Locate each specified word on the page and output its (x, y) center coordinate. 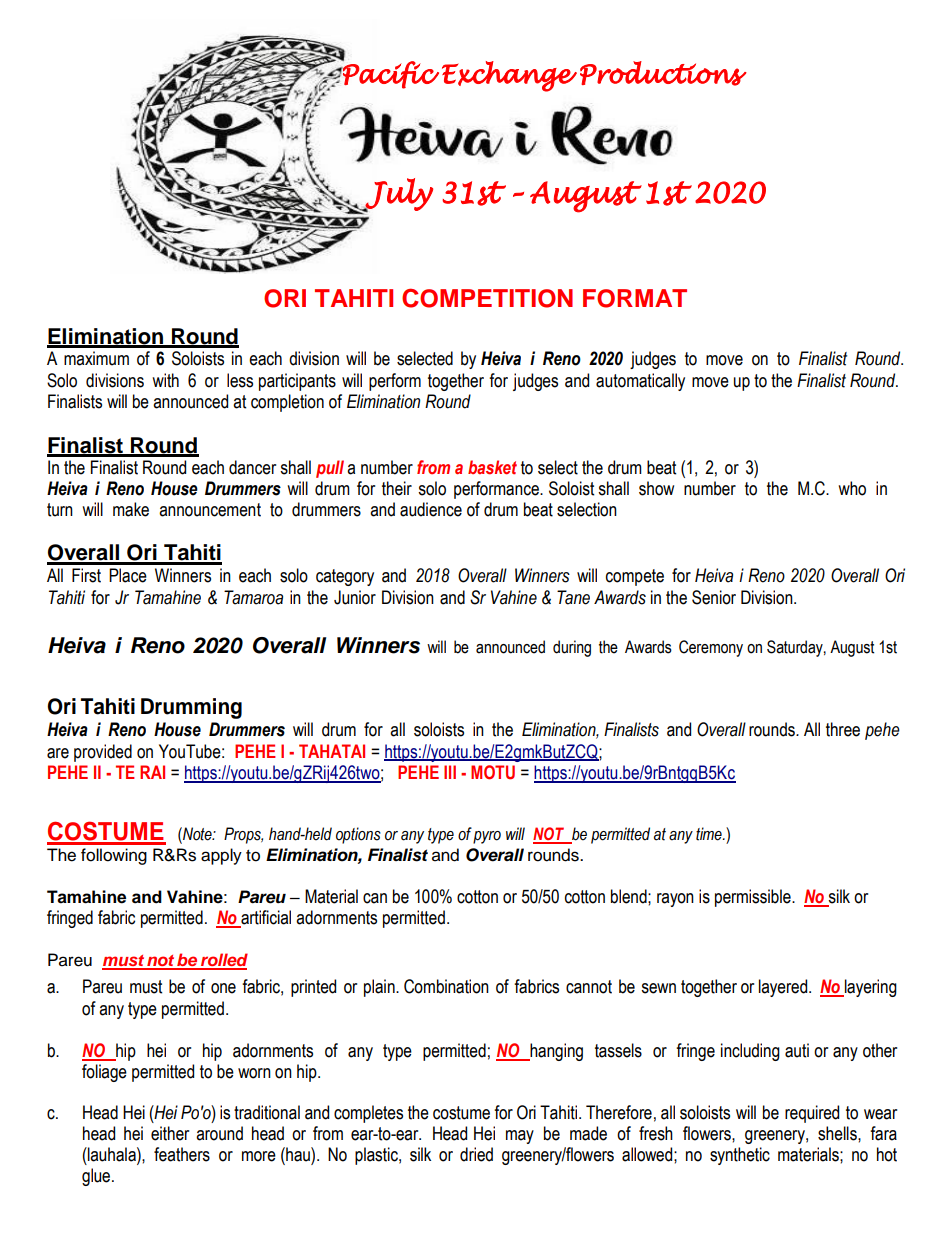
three (843, 729)
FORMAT (635, 298)
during (572, 648)
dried (476, 1154)
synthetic (740, 1156)
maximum (96, 358)
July (398, 195)
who (852, 488)
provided (103, 753)
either (170, 1133)
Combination (446, 986)
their (397, 488)
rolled (223, 961)
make (131, 509)
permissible (754, 898)
